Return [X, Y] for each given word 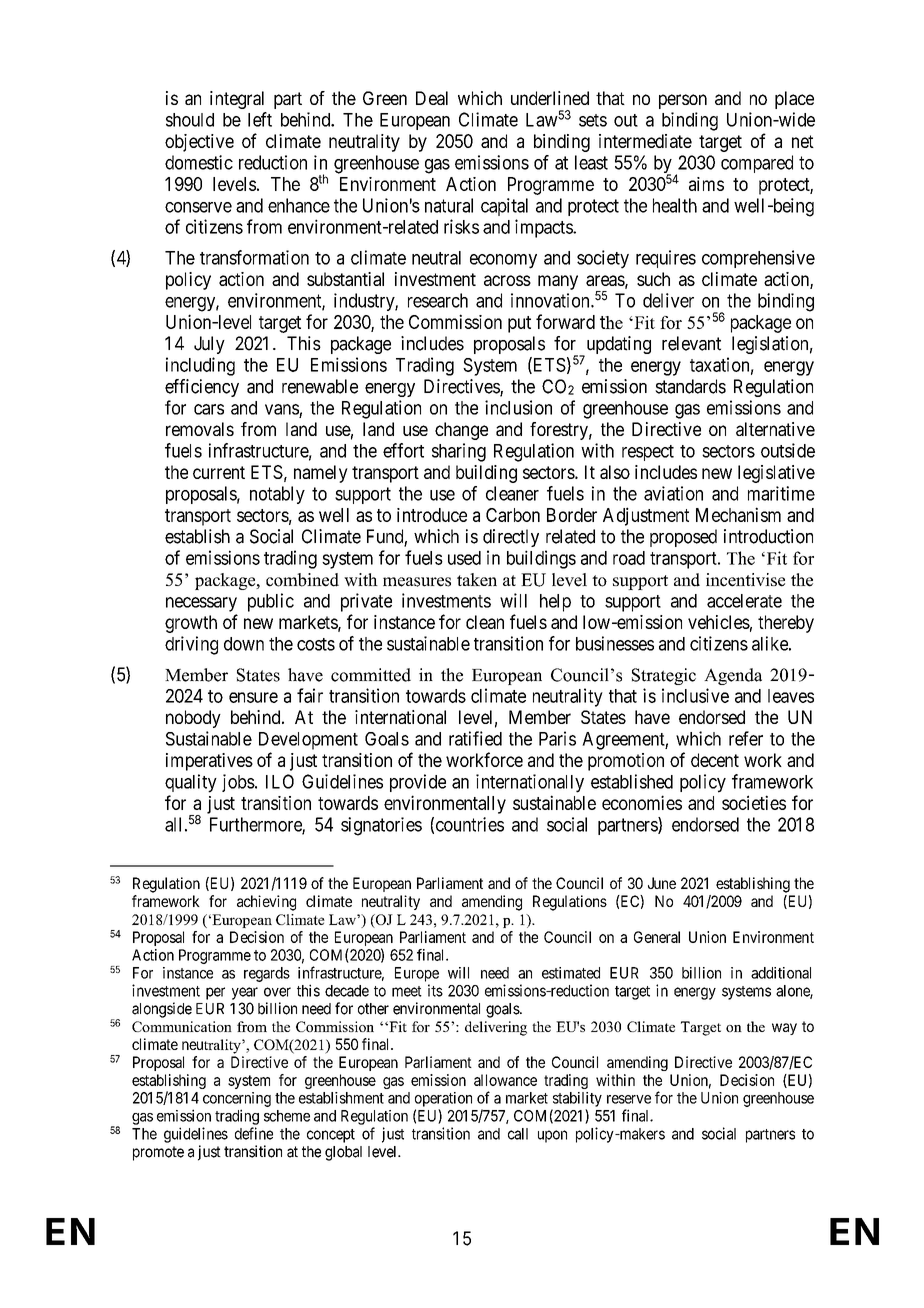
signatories [381, 826]
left [260, 119]
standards [690, 386]
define [254, 1133]
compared [757, 164]
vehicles [719, 622]
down [244, 644]
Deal [432, 98]
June [662, 883]
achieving [266, 903]
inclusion [518, 407]
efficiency [202, 388]
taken [477, 579]
